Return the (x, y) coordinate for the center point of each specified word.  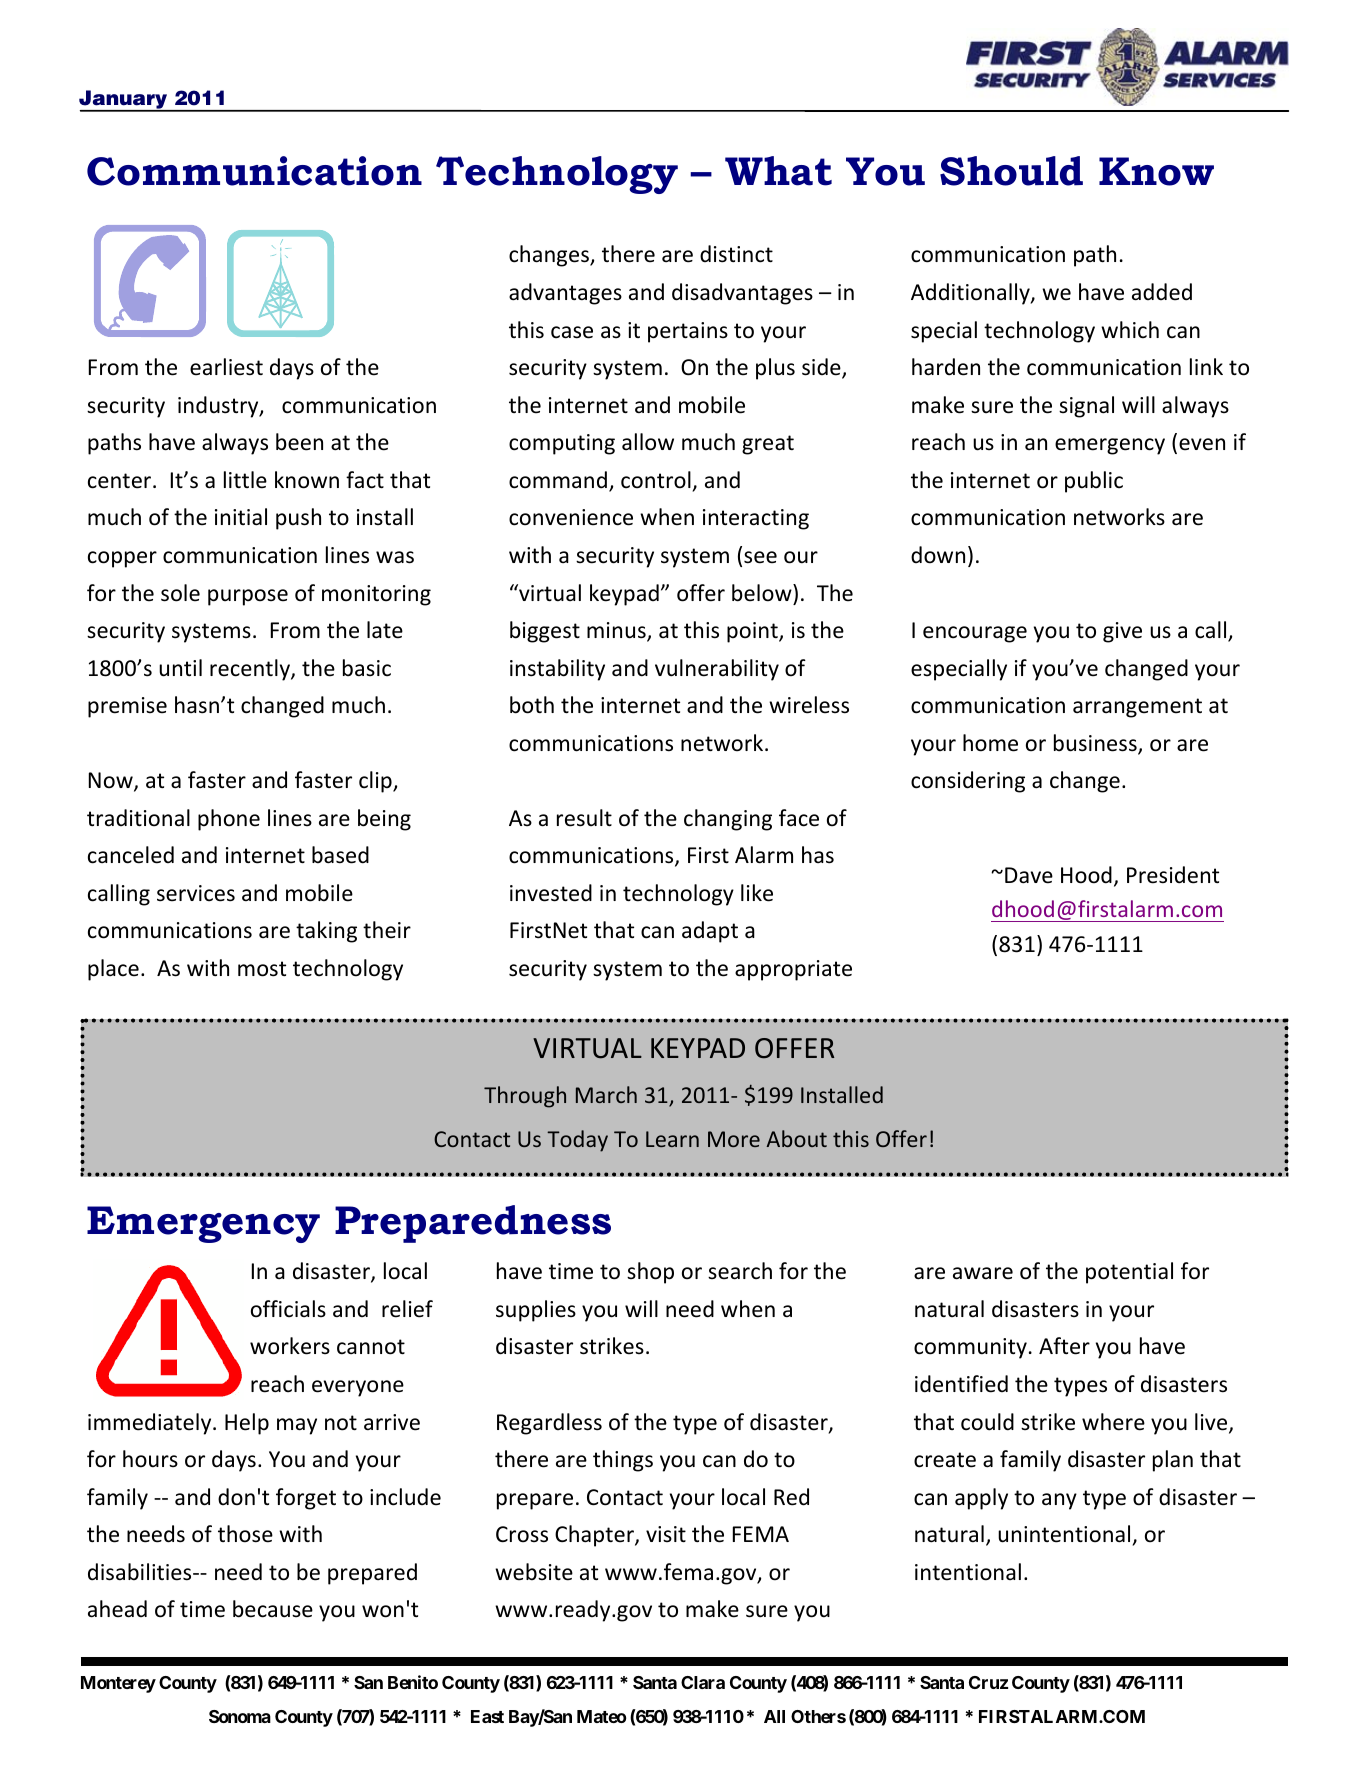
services (196, 893)
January (124, 101)
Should (1011, 171)
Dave (1029, 875)
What (778, 171)
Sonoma (240, 1716)
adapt (710, 932)
